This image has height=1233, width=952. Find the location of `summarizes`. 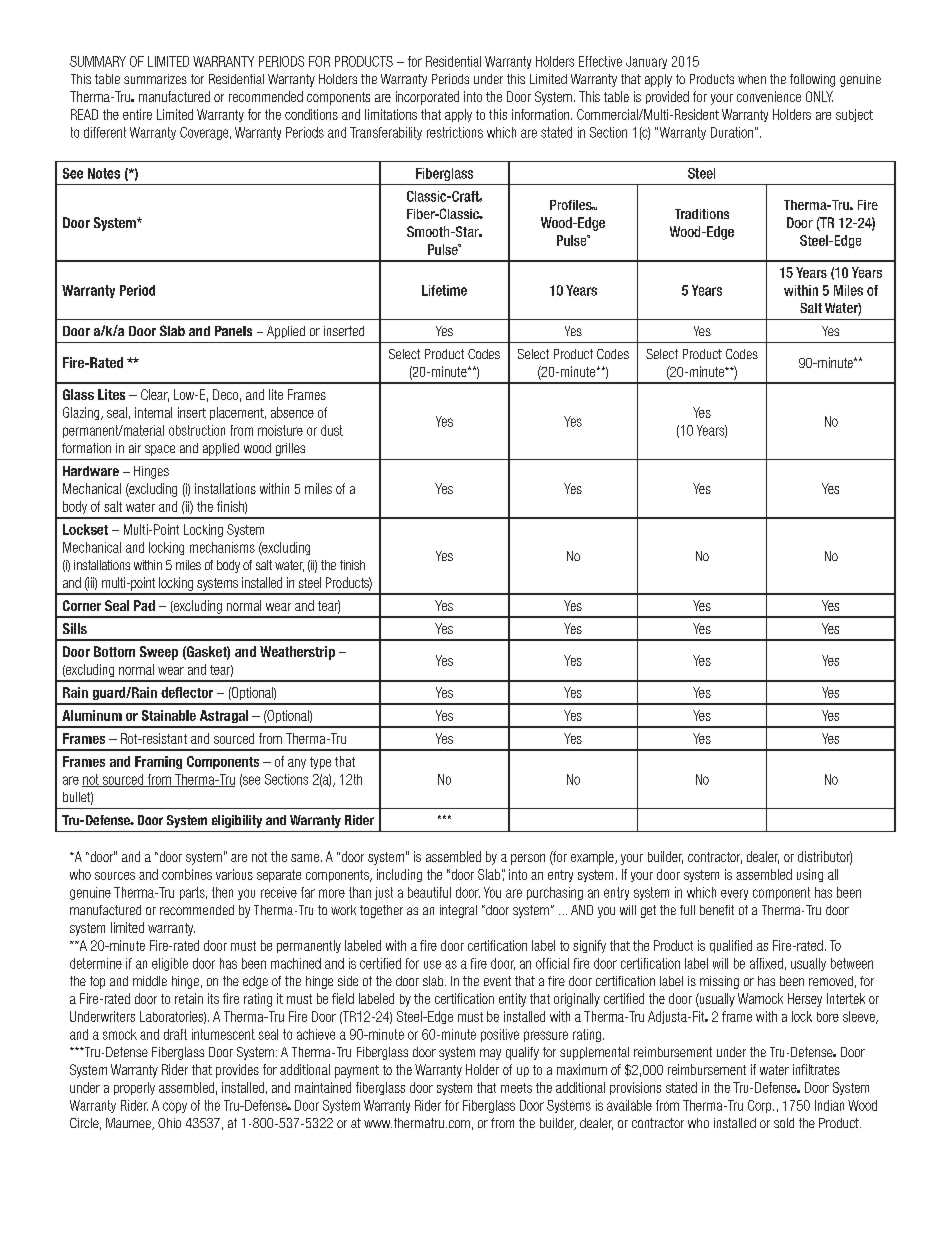

summarizes is located at coordinates (155, 79).
